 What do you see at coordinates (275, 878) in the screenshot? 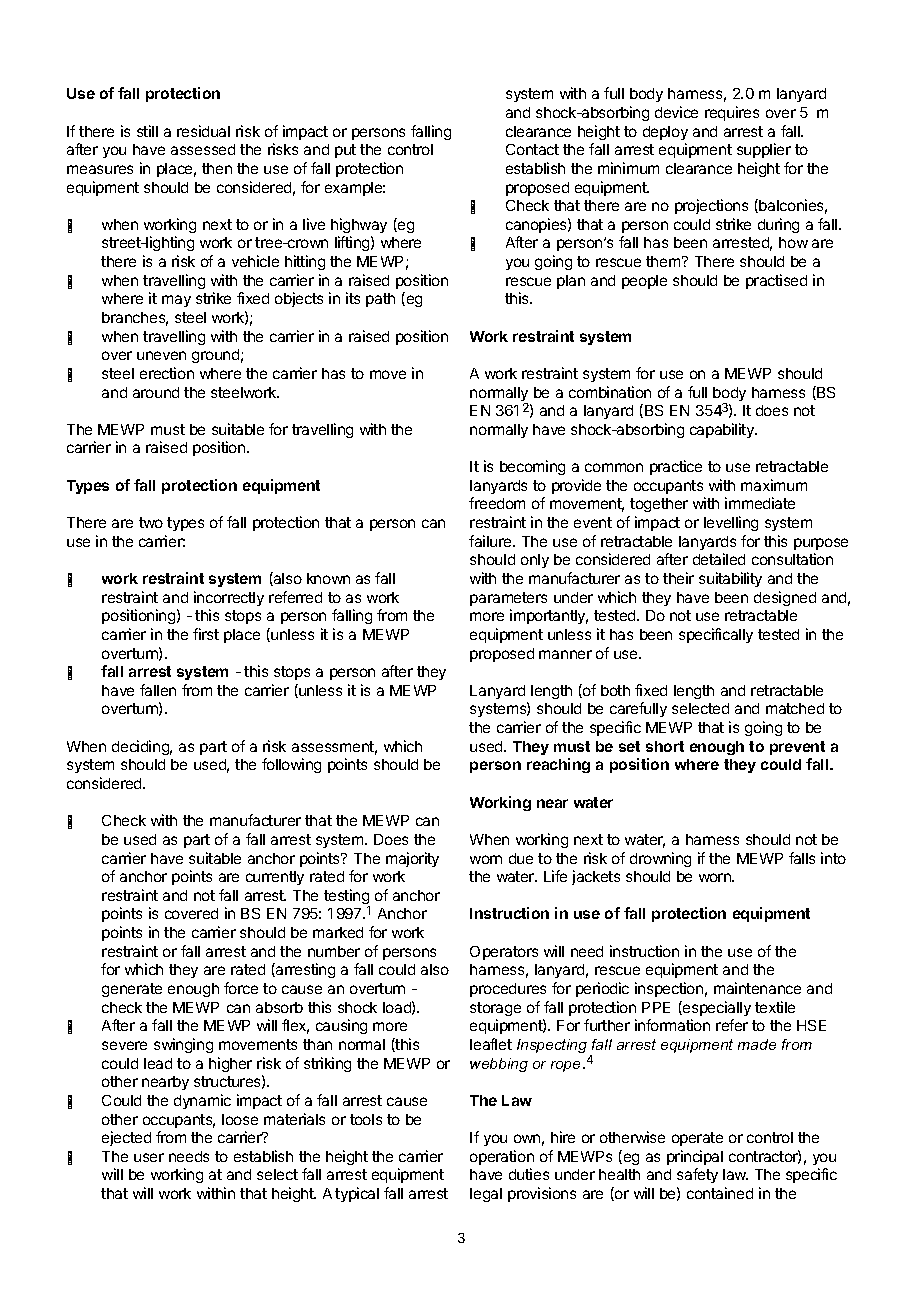
I see `currently` at bounding box center [275, 878].
